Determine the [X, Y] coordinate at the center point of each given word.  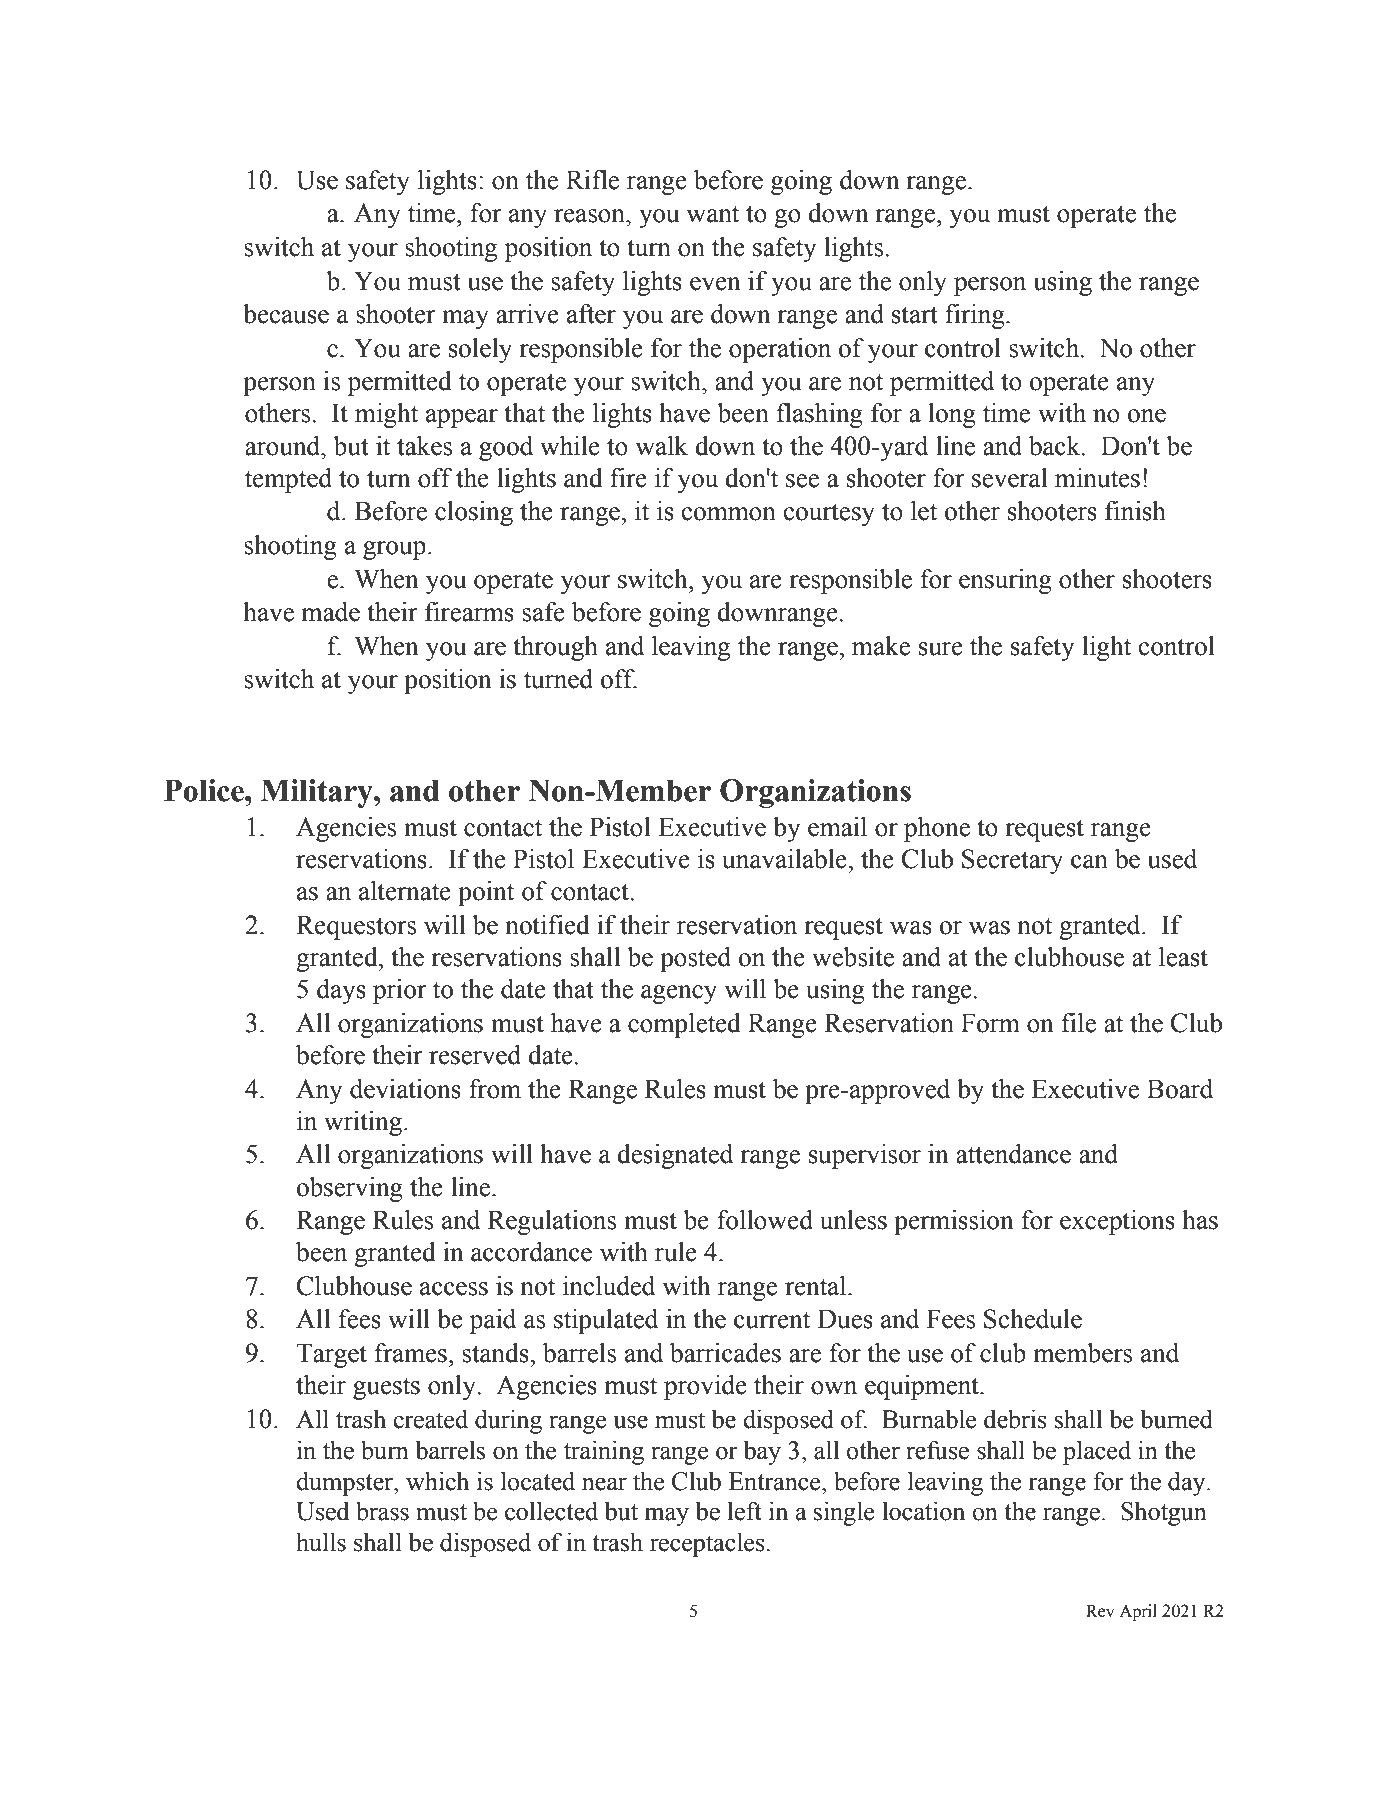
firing [976, 316]
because [286, 314]
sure [941, 649]
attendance [1013, 1154]
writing [364, 1123]
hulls [321, 1542]
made [330, 612]
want [713, 214]
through [555, 648]
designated [675, 1156]
